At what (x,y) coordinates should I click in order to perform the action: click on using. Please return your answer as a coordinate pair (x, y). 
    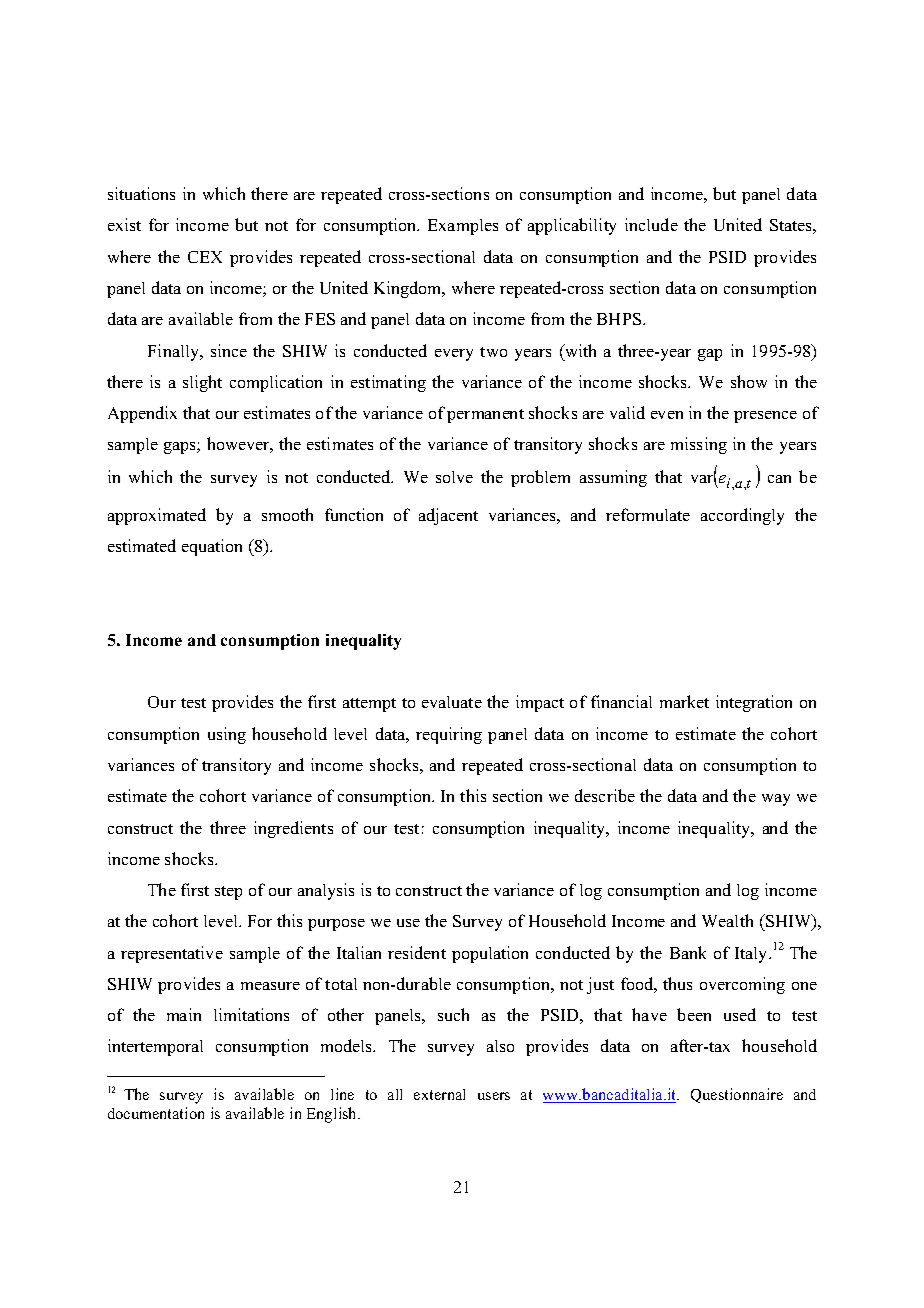
    Looking at the image, I should click on (227, 735).
